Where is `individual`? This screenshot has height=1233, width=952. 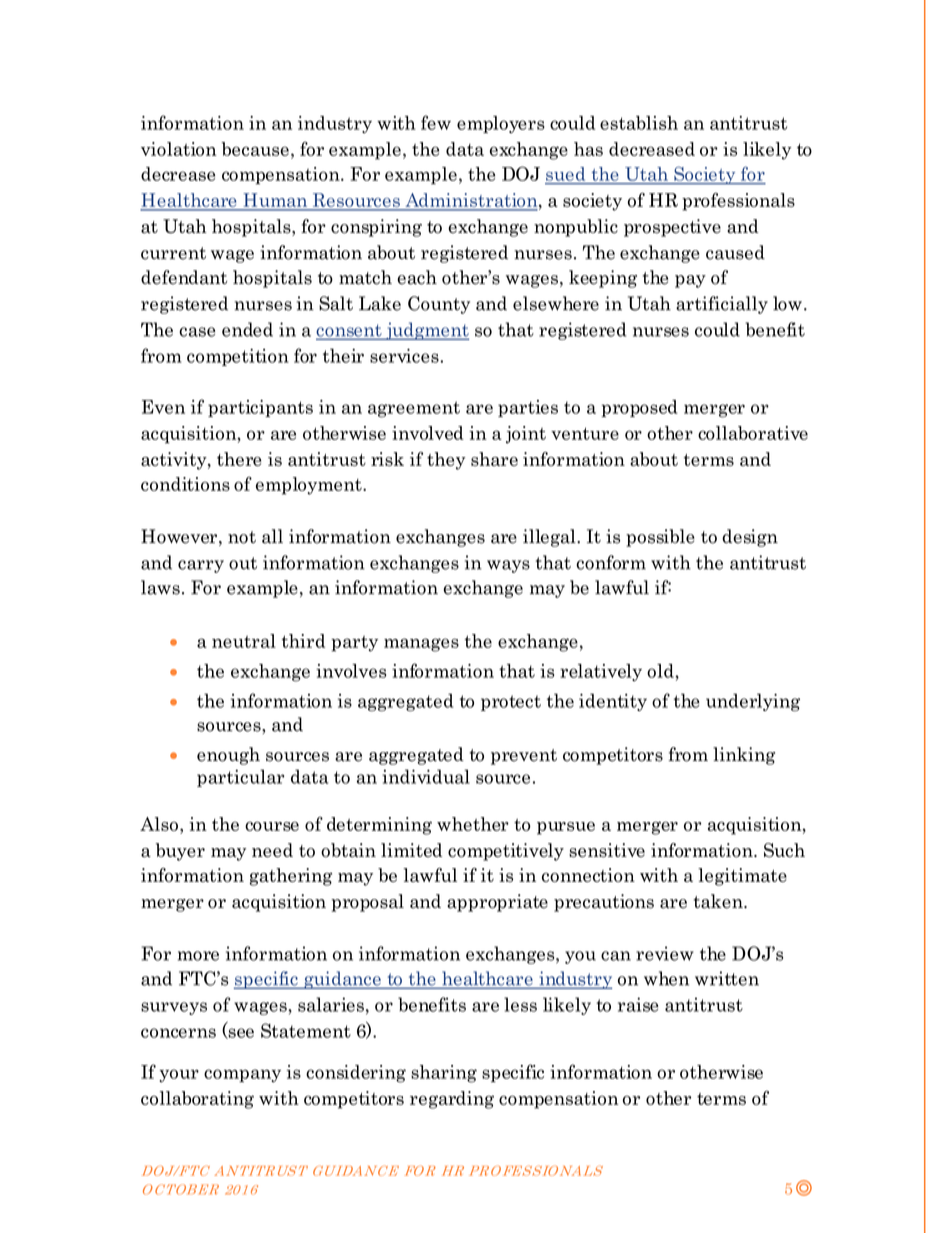 individual is located at coordinates (426, 776).
